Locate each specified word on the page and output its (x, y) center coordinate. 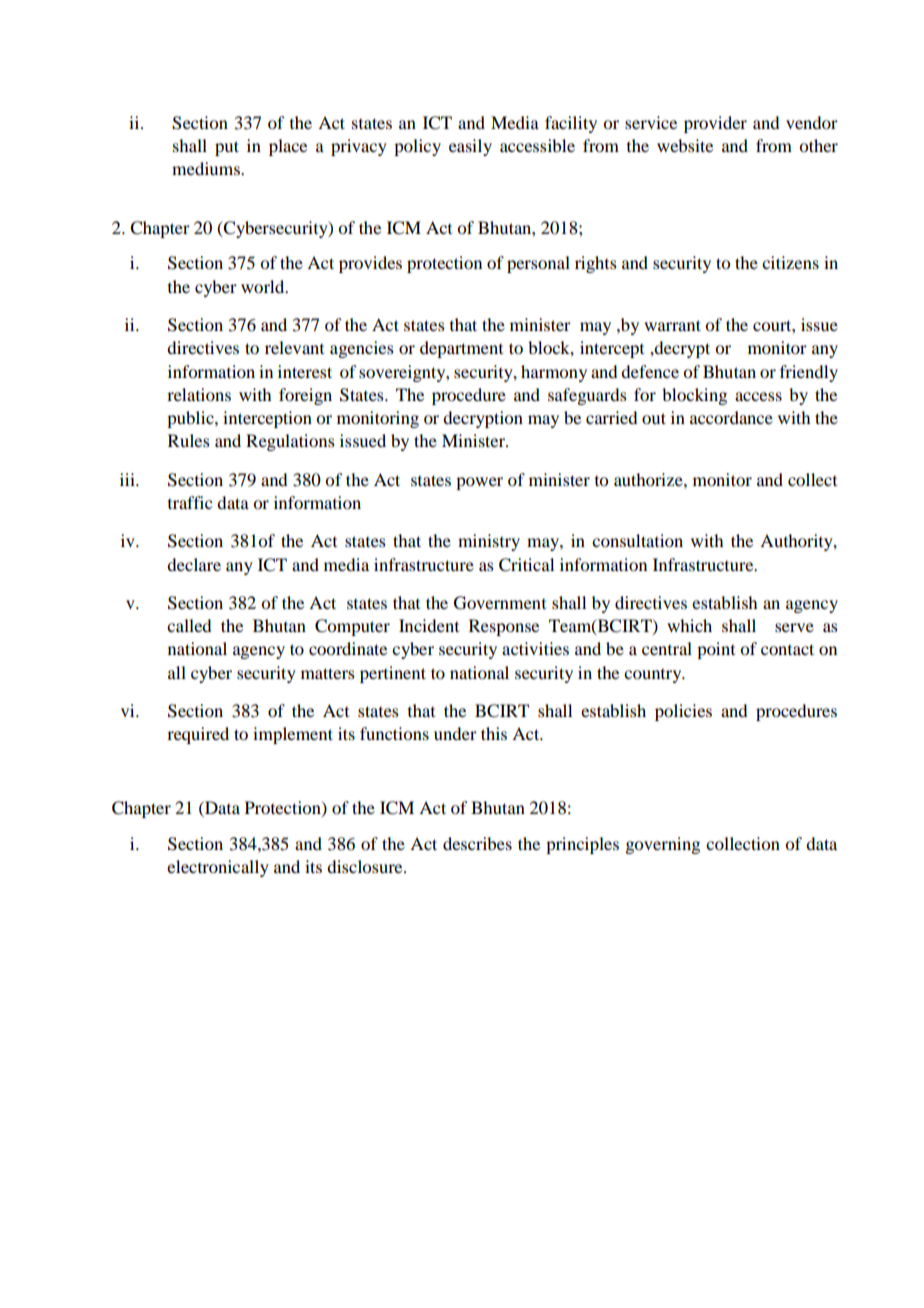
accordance (731, 417)
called (189, 625)
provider (715, 124)
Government (500, 603)
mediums (207, 168)
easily (470, 147)
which (689, 625)
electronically (218, 868)
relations (199, 394)
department (461, 349)
